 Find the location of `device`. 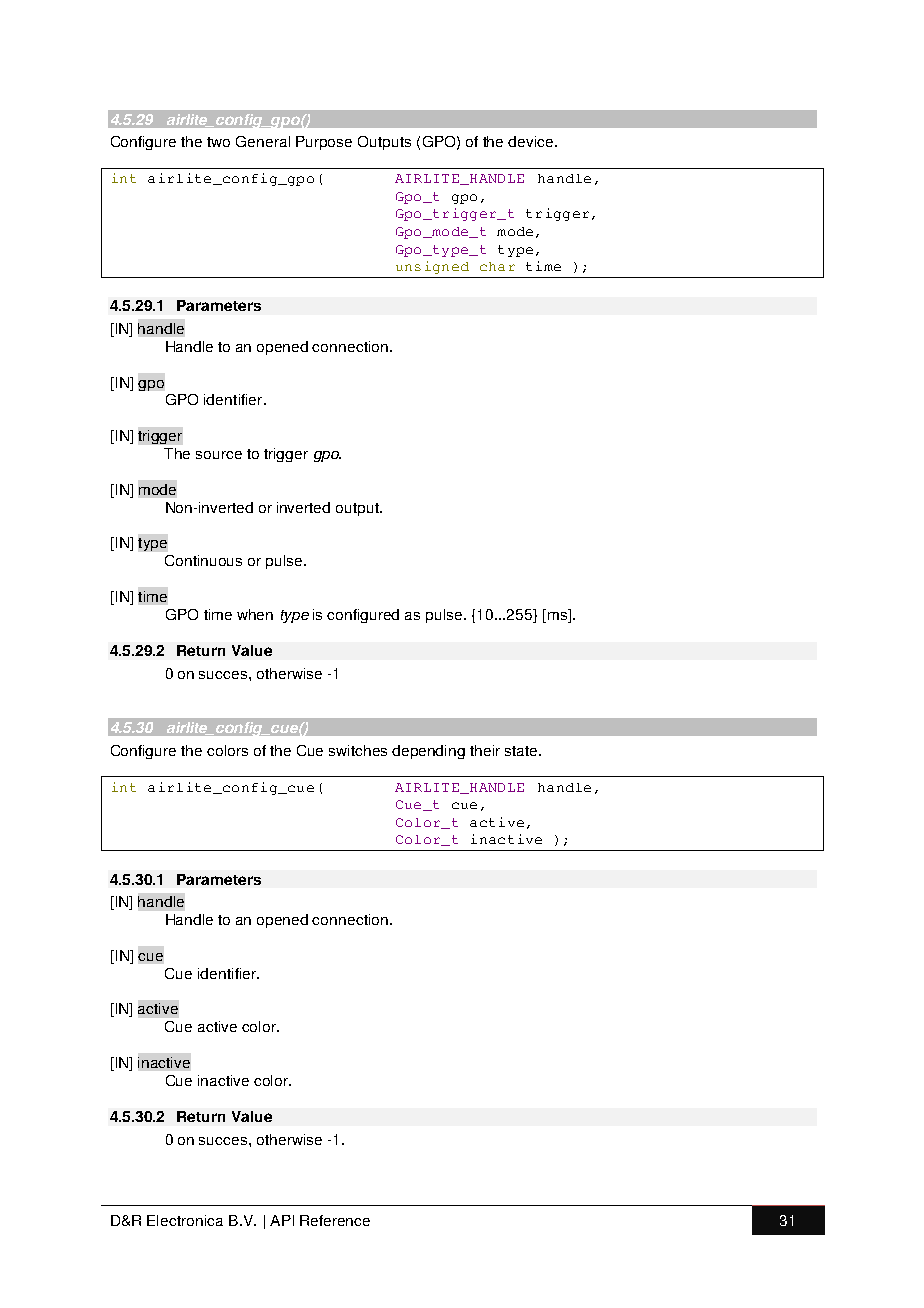

device is located at coordinates (530, 141).
